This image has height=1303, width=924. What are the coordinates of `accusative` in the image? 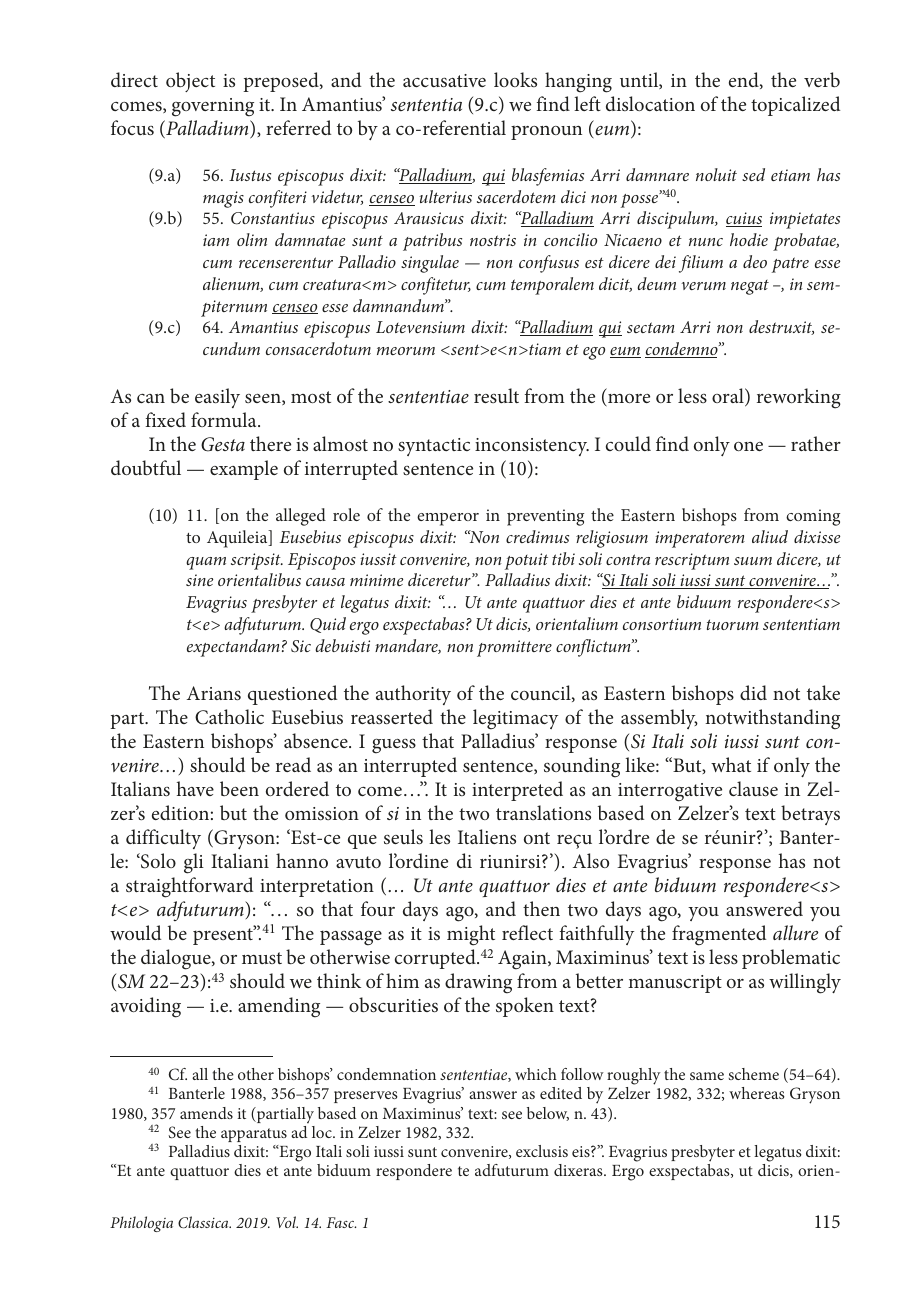 It's located at (444, 80).
